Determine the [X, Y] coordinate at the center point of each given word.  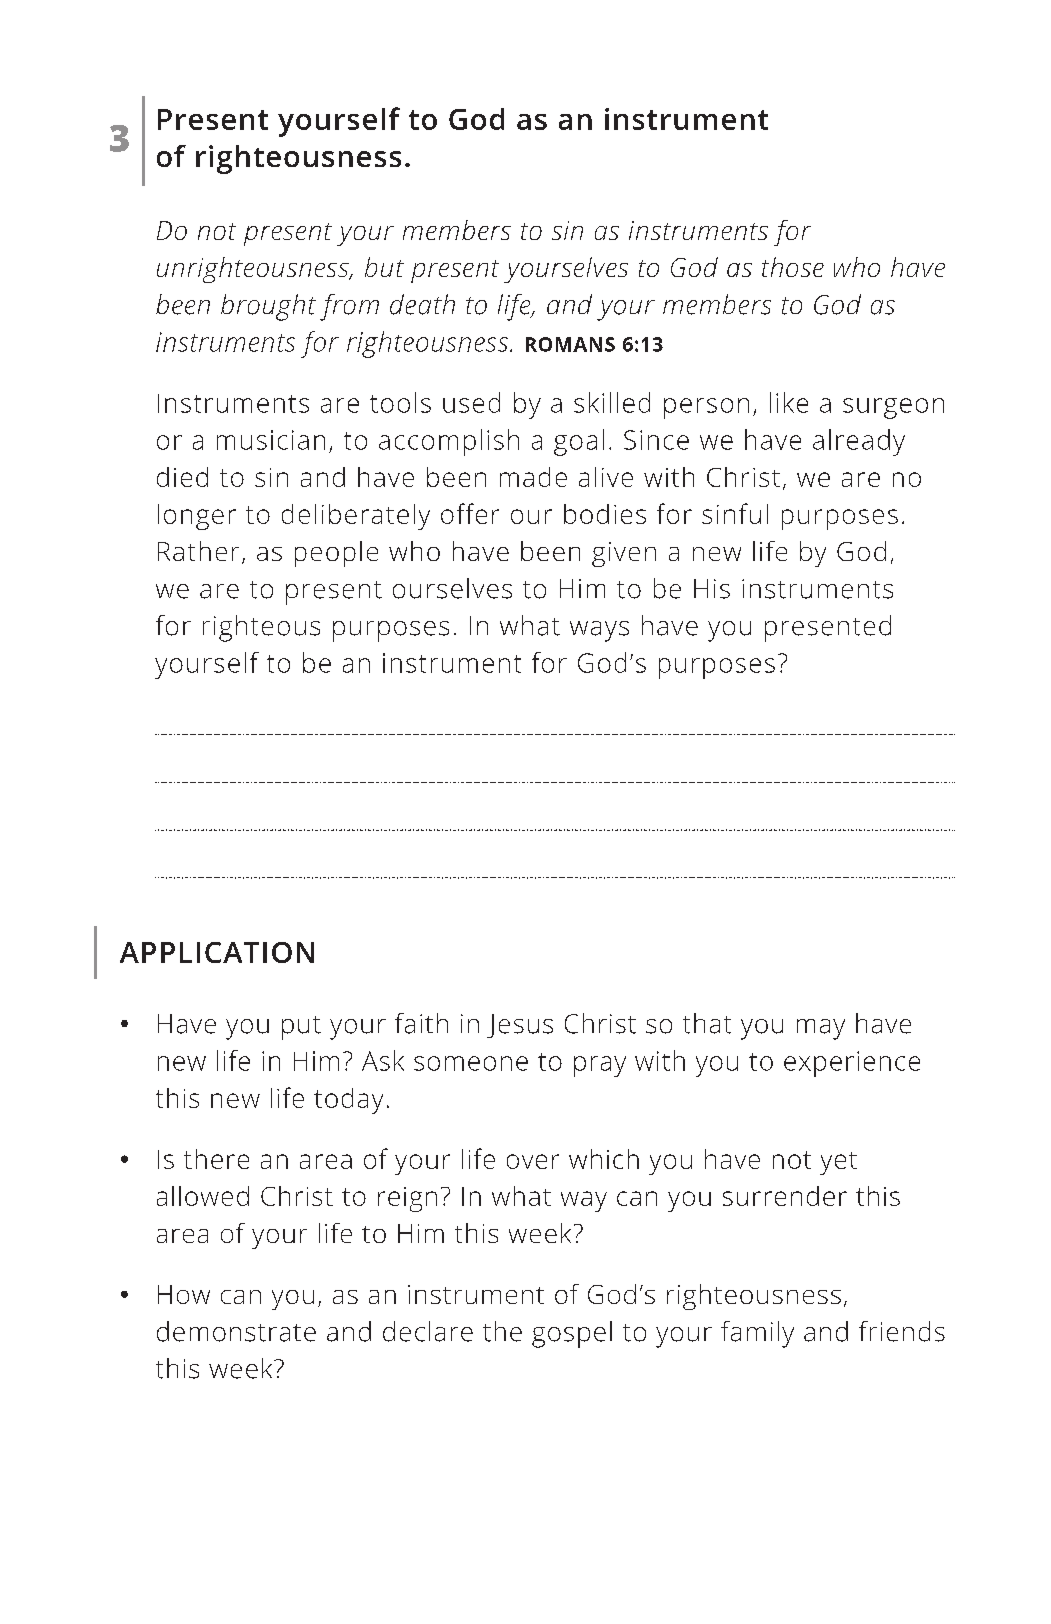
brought [268, 307]
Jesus [520, 1026]
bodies [605, 514]
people [336, 554]
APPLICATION [217, 952]
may [821, 1029]
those [793, 267]
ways [599, 631]
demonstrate [236, 1331]
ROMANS [570, 344]
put [301, 1028]
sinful [735, 513]
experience [852, 1064]
